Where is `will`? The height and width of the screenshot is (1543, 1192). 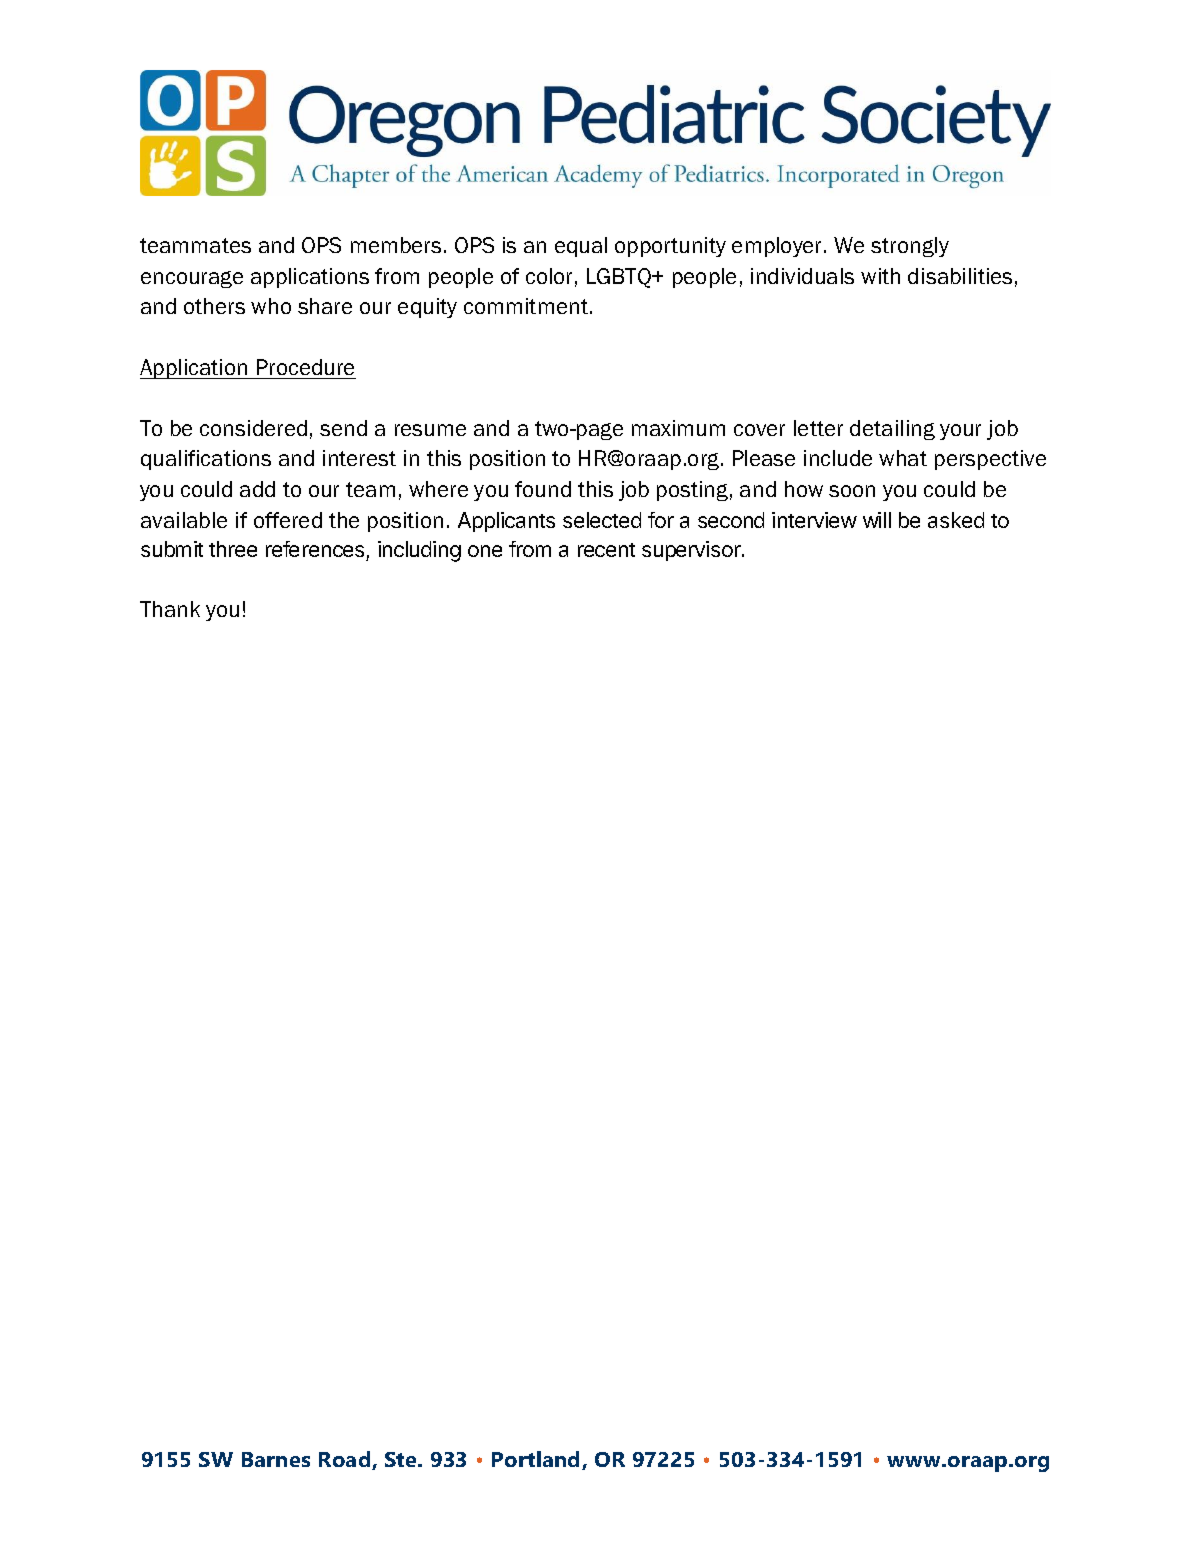
will is located at coordinates (877, 520).
